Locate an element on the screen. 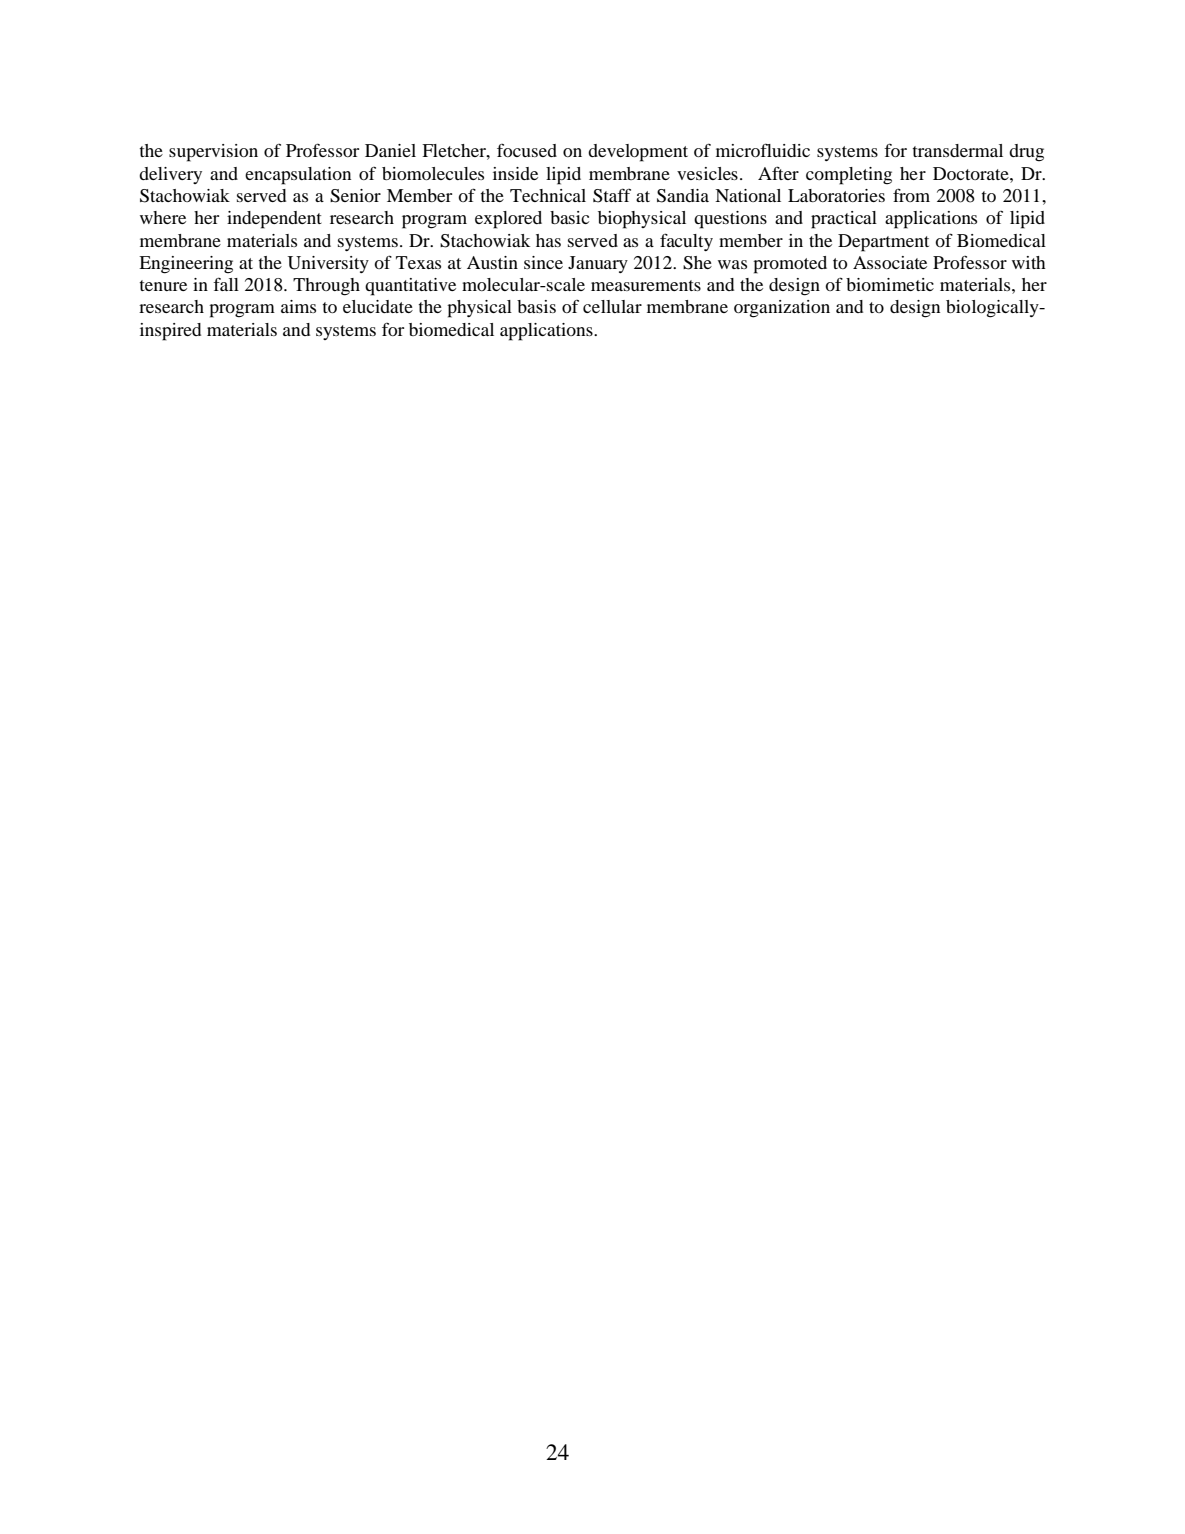 The width and height of the screenshot is (1185, 1534). independent is located at coordinates (274, 220).
